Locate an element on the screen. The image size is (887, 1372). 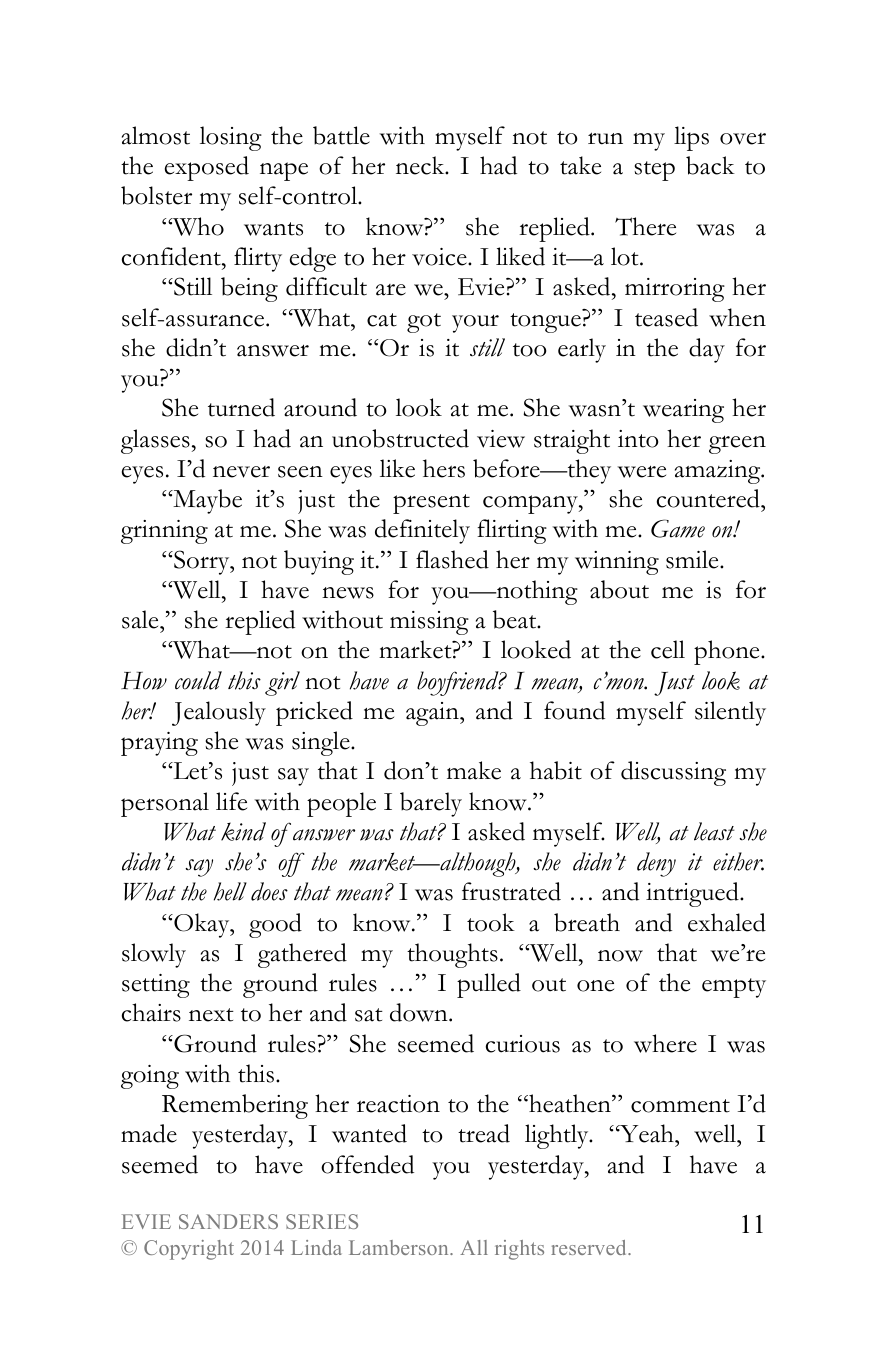
cell is located at coordinates (668, 649).
